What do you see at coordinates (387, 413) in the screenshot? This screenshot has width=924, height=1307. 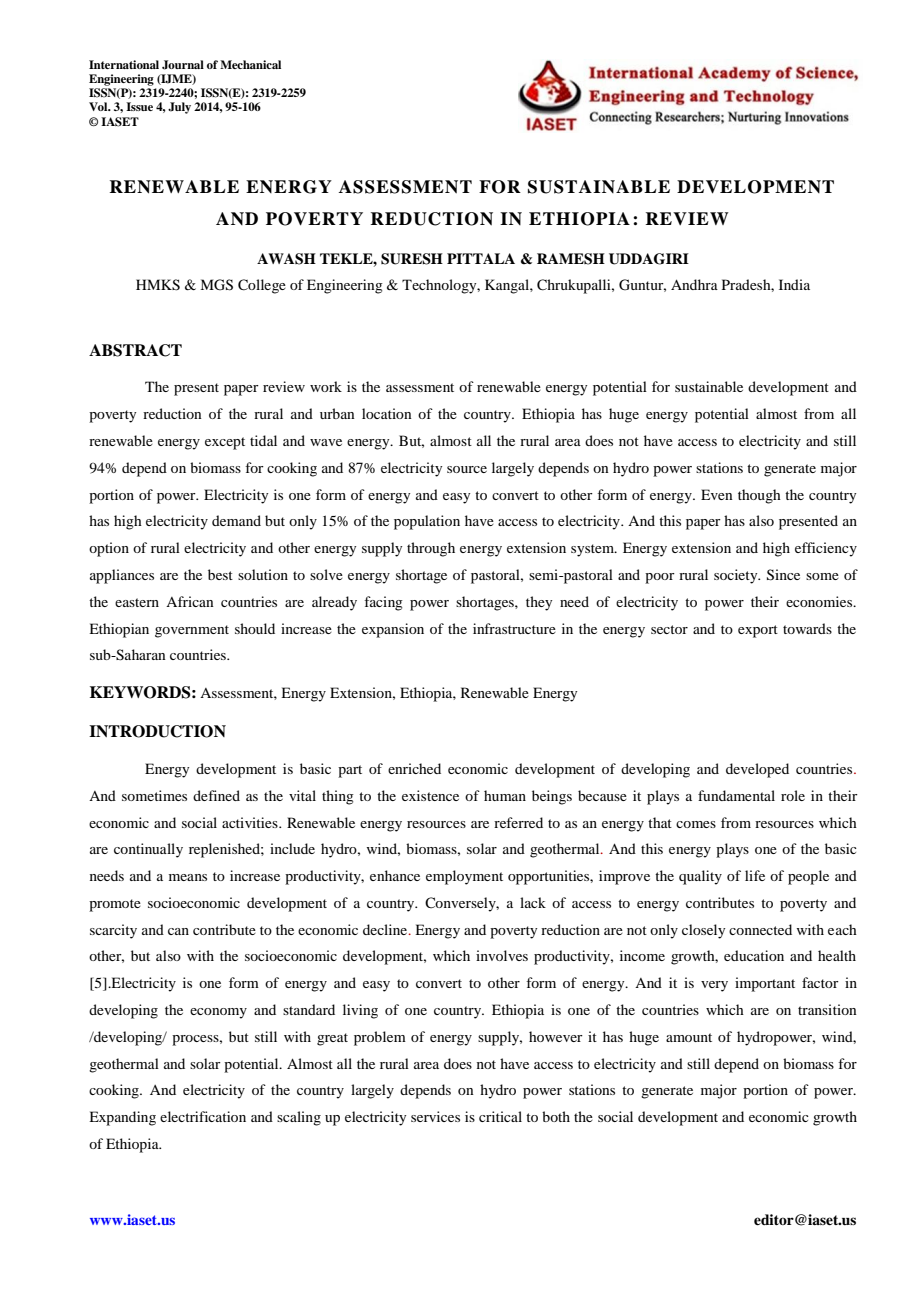 I see `location` at bounding box center [387, 413].
